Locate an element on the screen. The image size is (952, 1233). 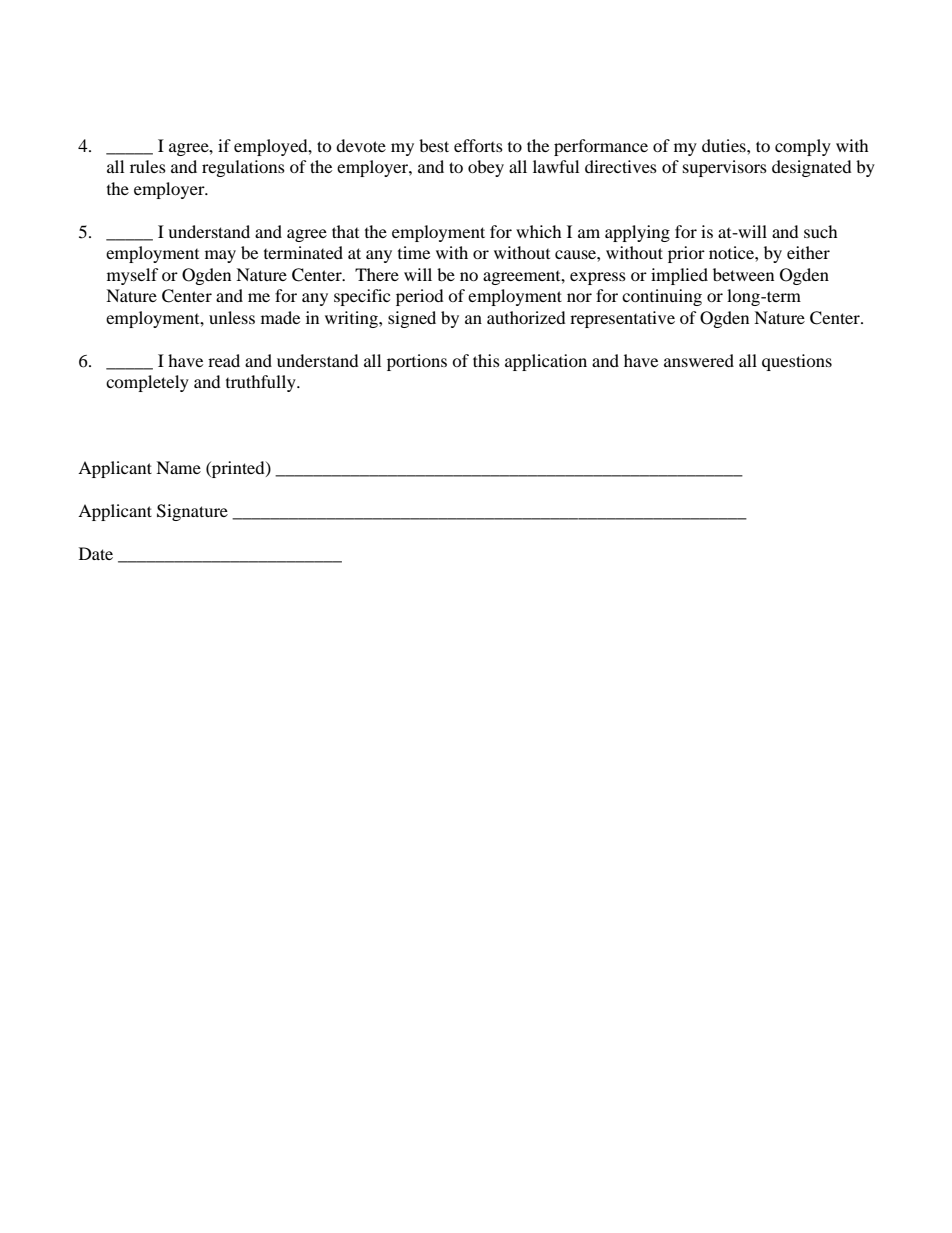
between is located at coordinates (743, 274).
